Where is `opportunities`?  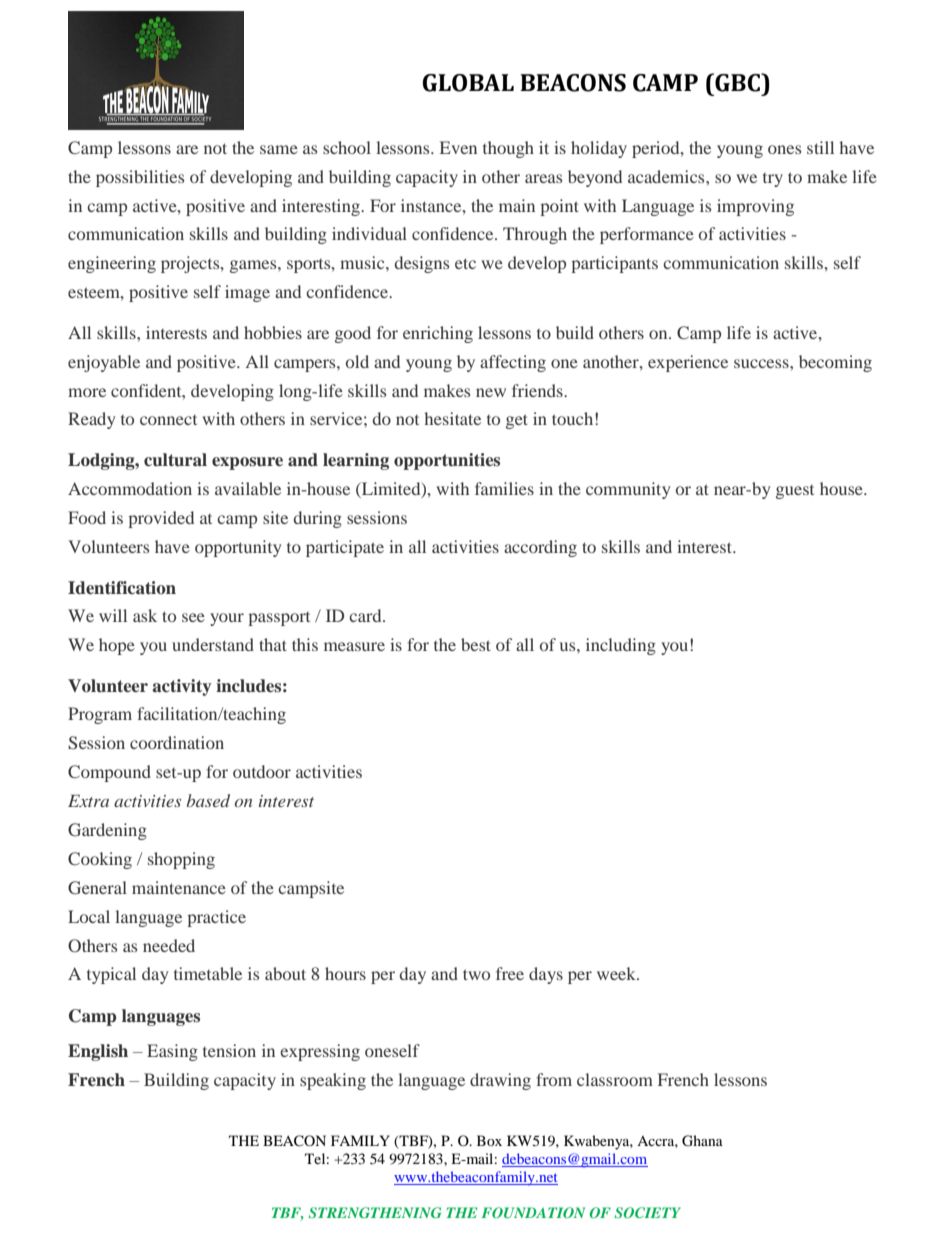 opportunities is located at coordinates (447, 461).
